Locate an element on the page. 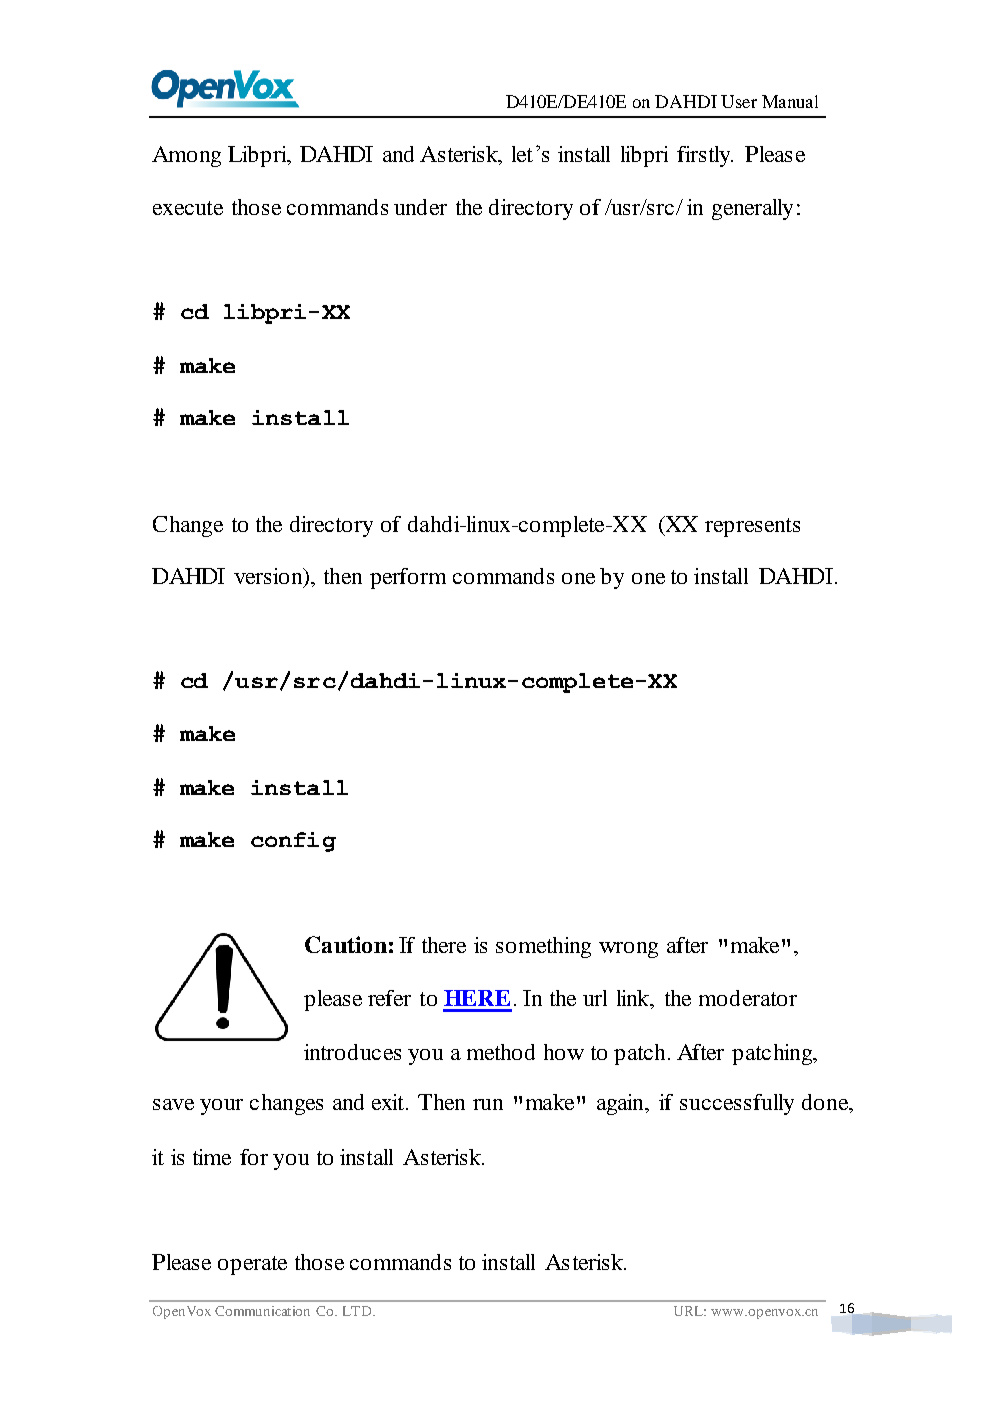 The height and width of the image is (1422, 1005). moderator is located at coordinates (748, 998).
